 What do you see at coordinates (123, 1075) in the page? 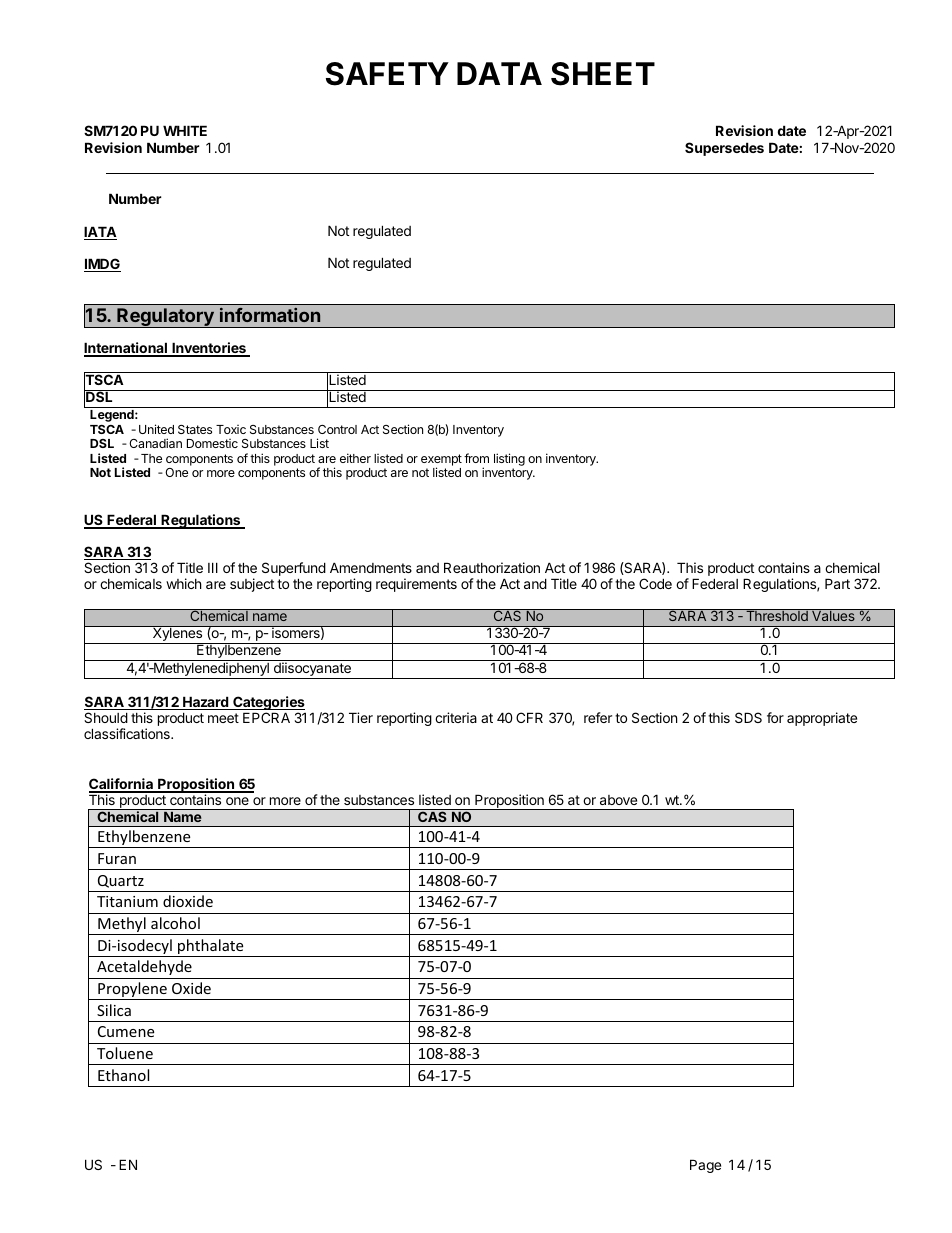
I see `Ethanol` at bounding box center [123, 1075].
